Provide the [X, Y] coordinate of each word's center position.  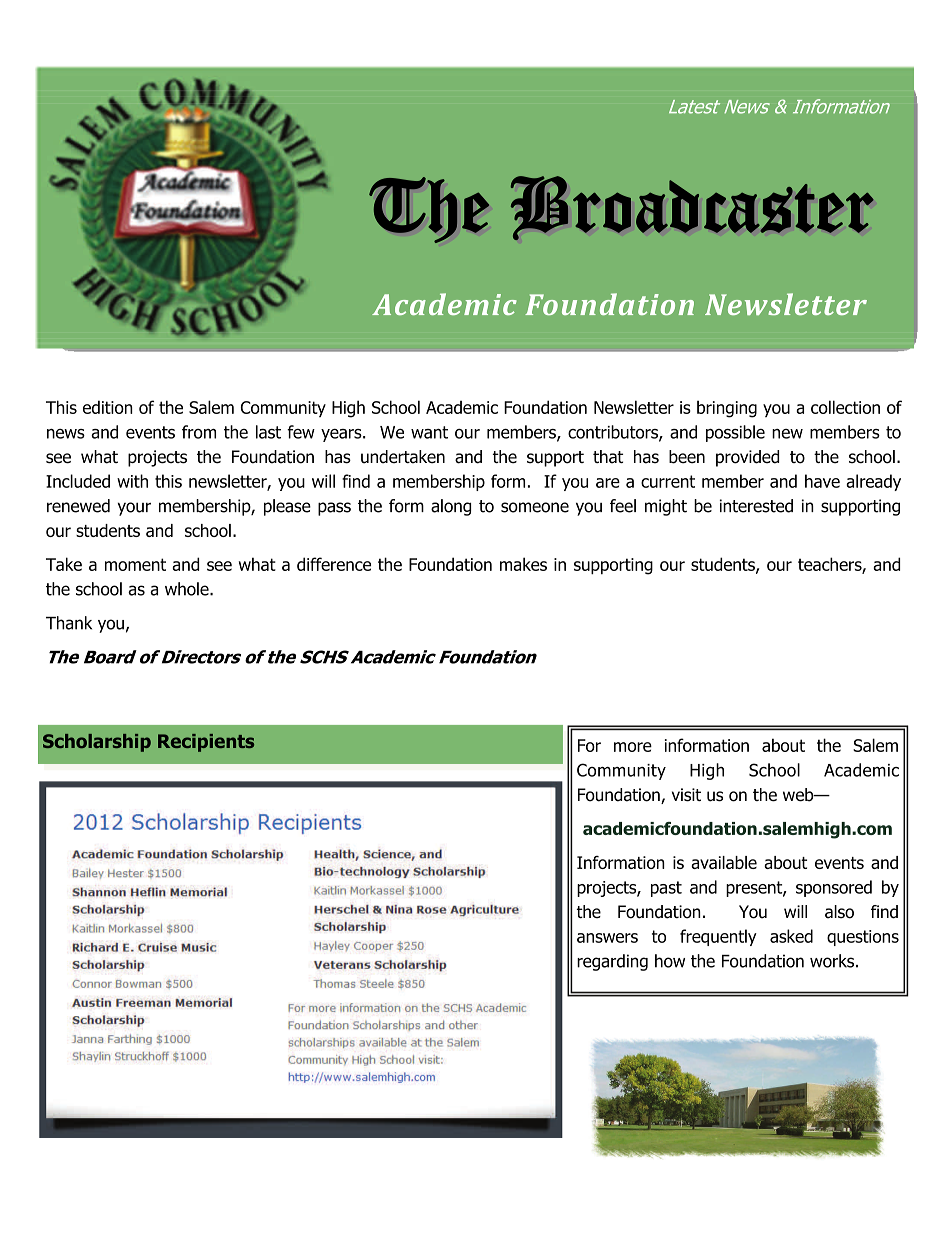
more [633, 747]
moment [135, 564]
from [199, 432]
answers [607, 938]
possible [735, 433]
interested [756, 506]
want [429, 432]
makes [523, 564]
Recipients [206, 743]
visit [686, 795]
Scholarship [97, 743]
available [724, 862]
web [799, 795]
